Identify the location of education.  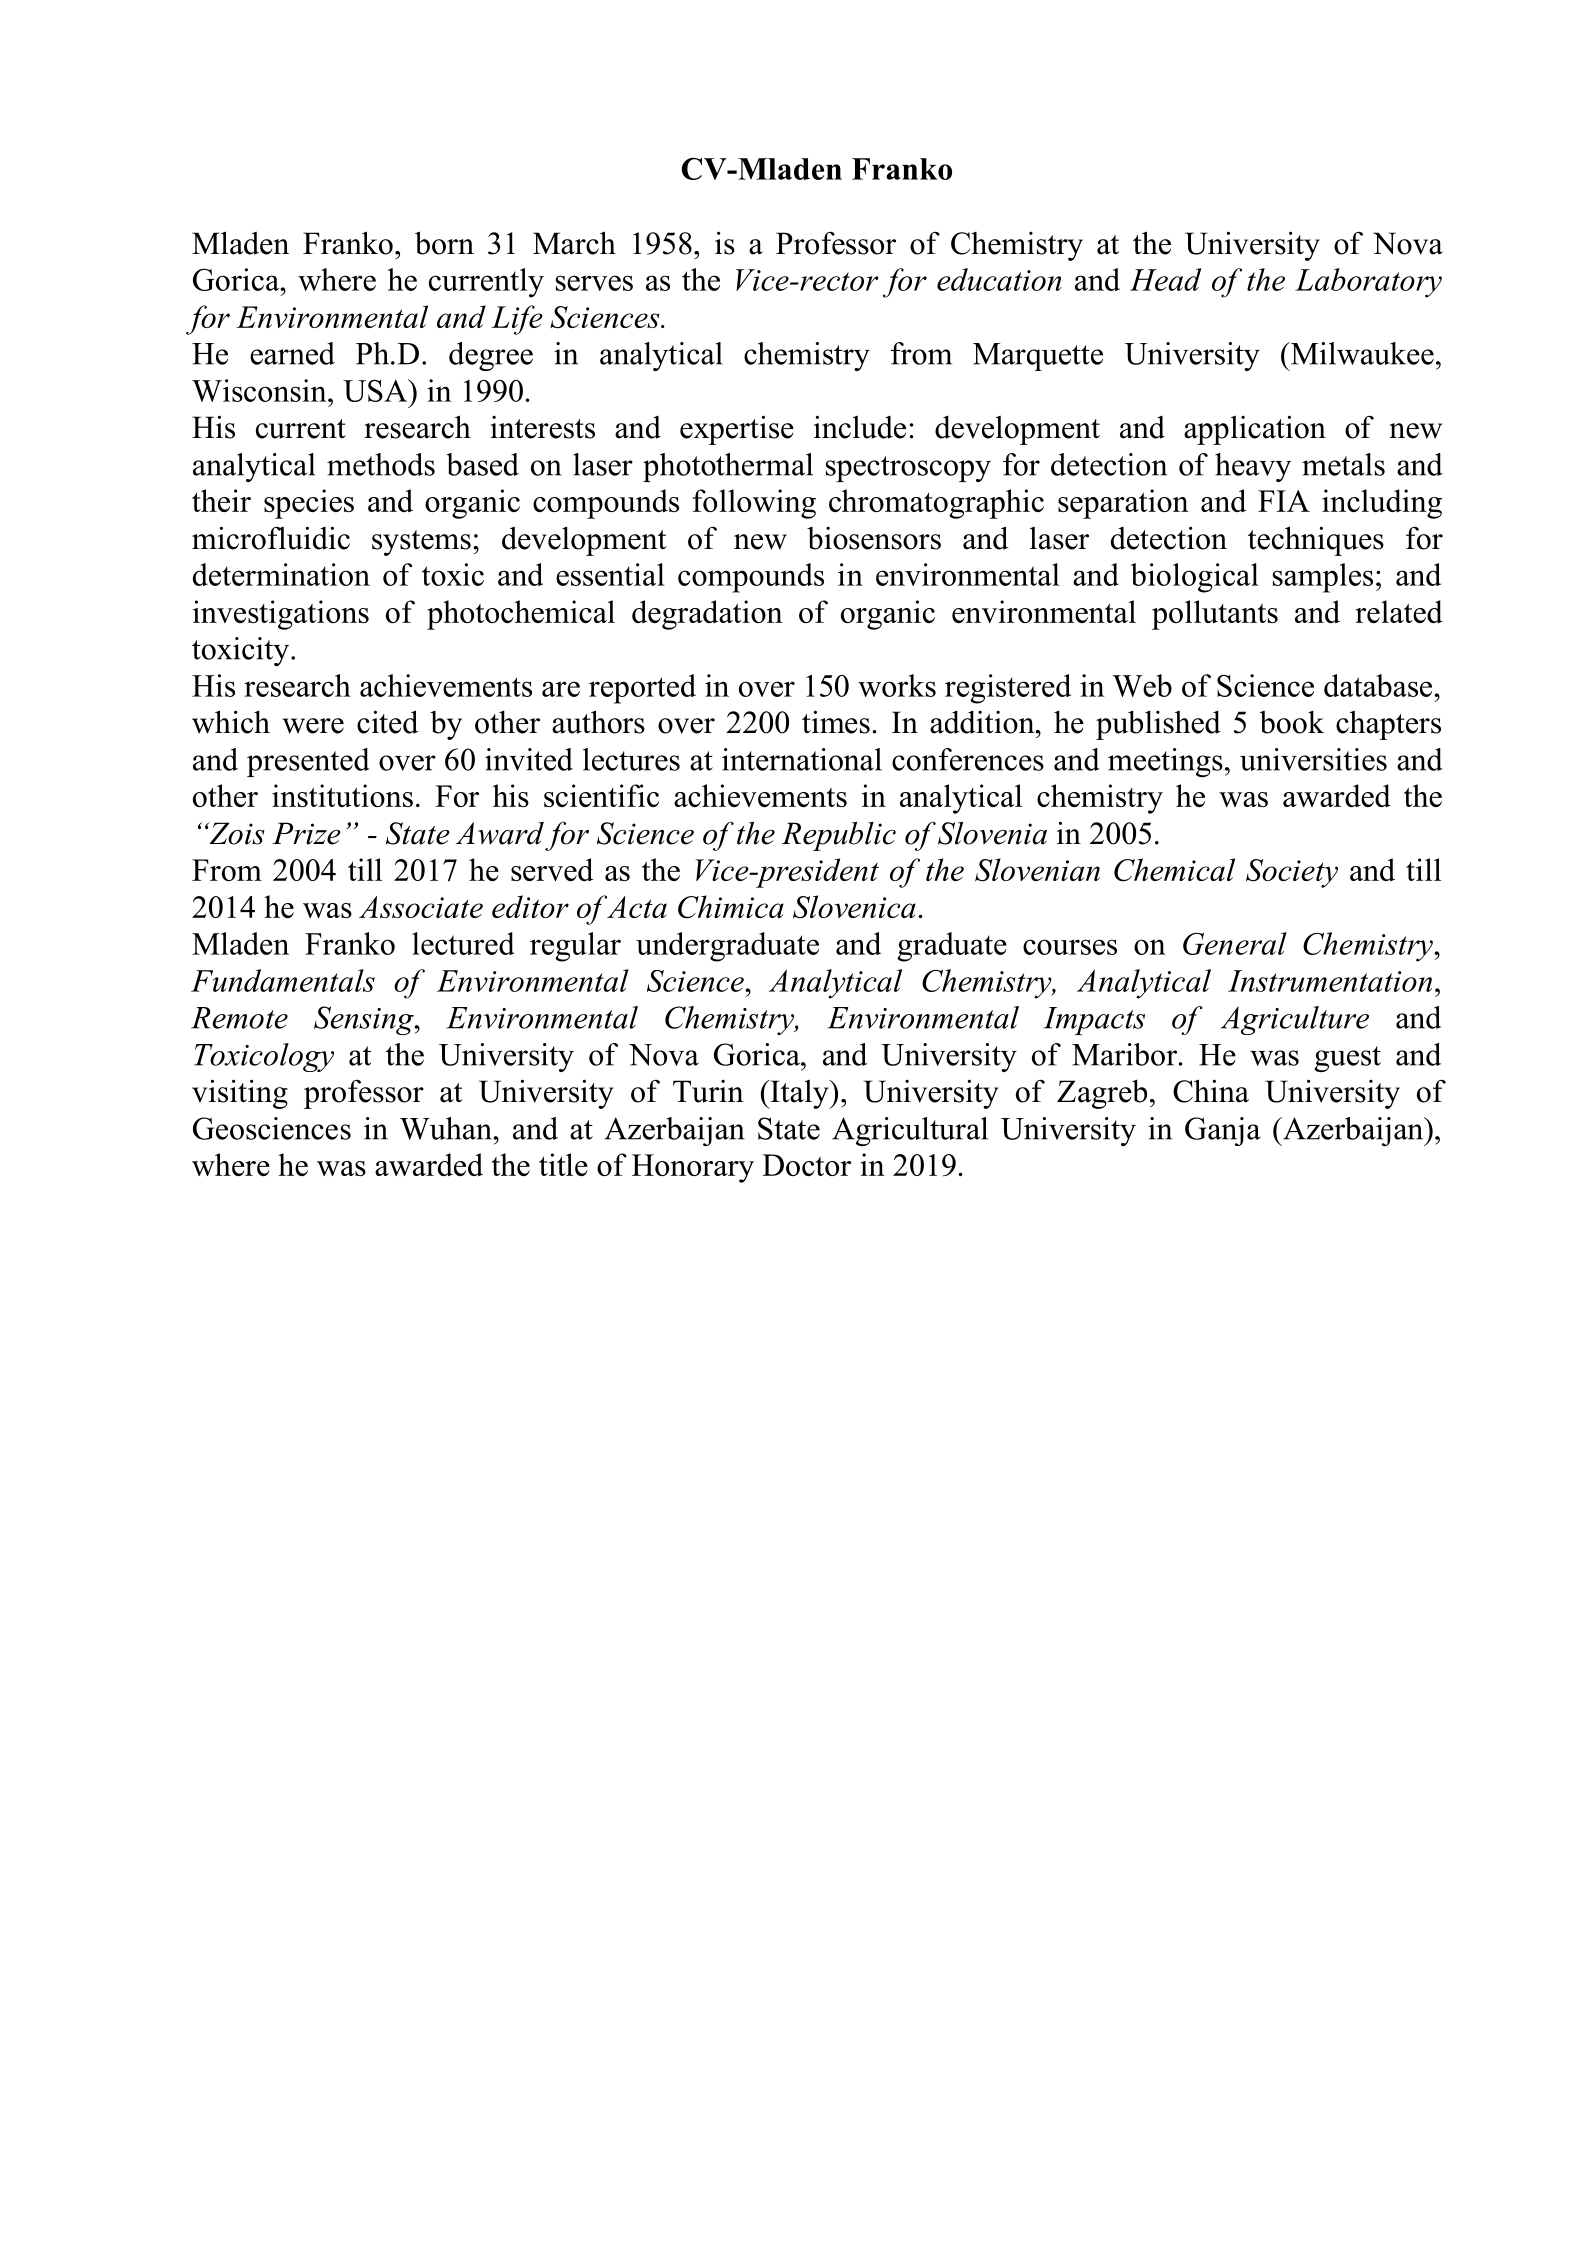
(999, 279).
